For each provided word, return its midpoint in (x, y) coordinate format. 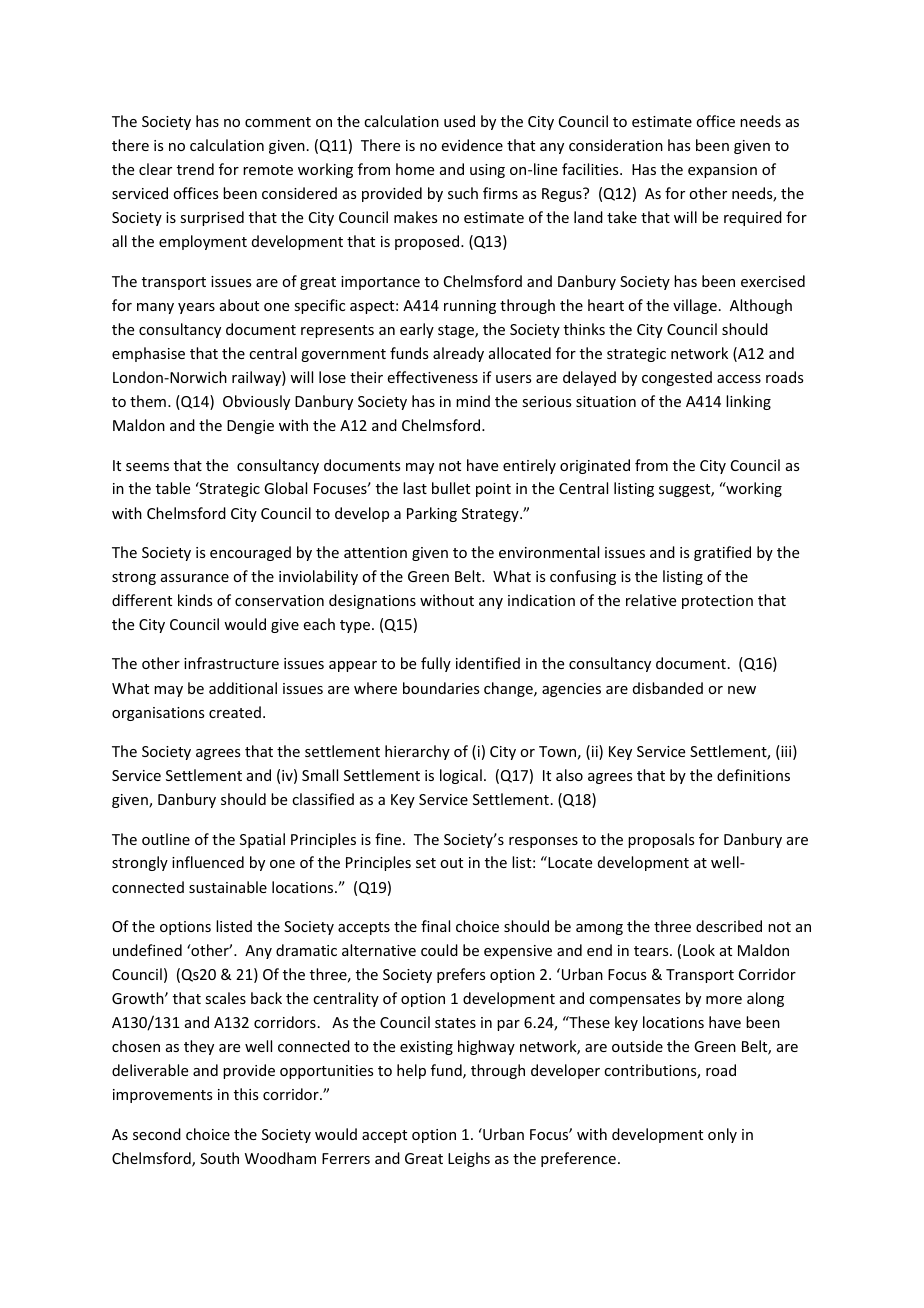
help (411, 1071)
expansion (722, 171)
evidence (472, 145)
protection (717, 602)
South (219, 1158)
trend (195, 169)
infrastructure (231, 663)
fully (436, 664)
